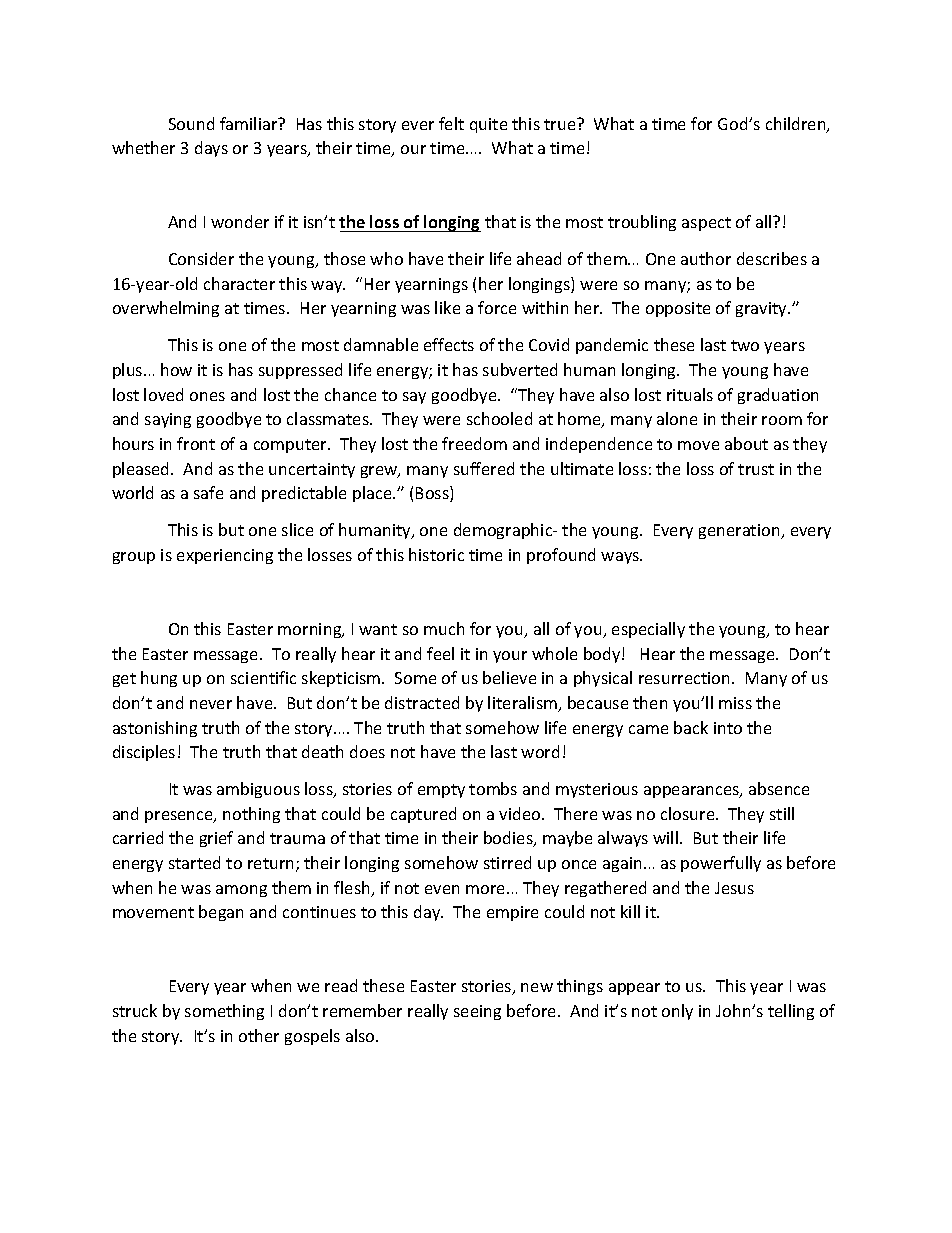 The width and height of the page is (952, 1233). What do you see at coordinates (797, 125) in the page?
I see `children` at bounding box center [797, 125].
